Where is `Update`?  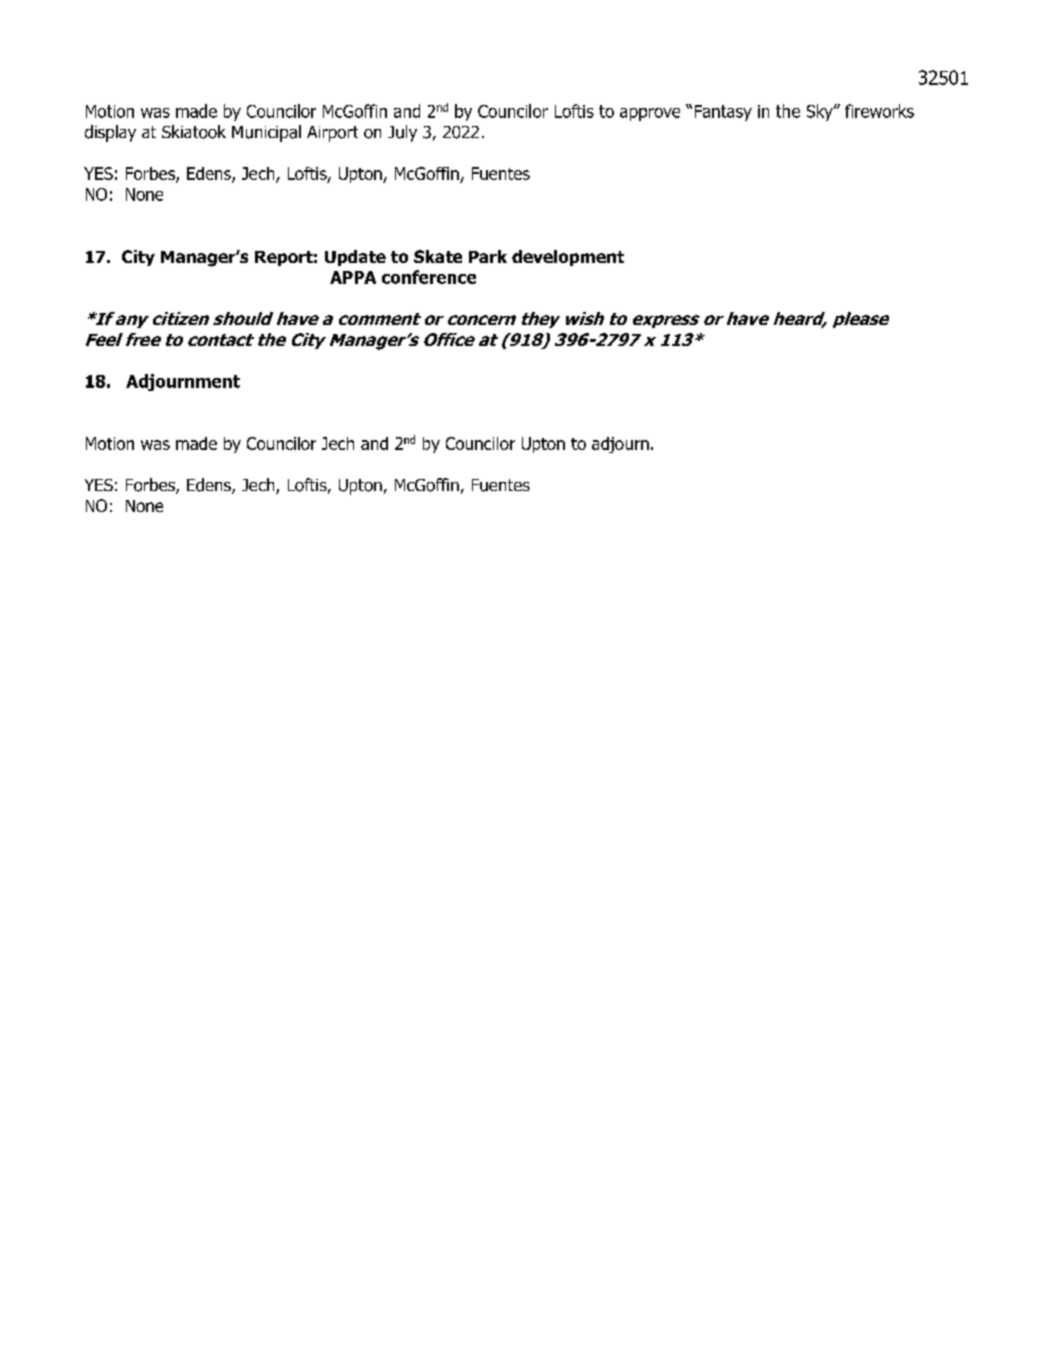 Update is located at coordinates (355, 258).
